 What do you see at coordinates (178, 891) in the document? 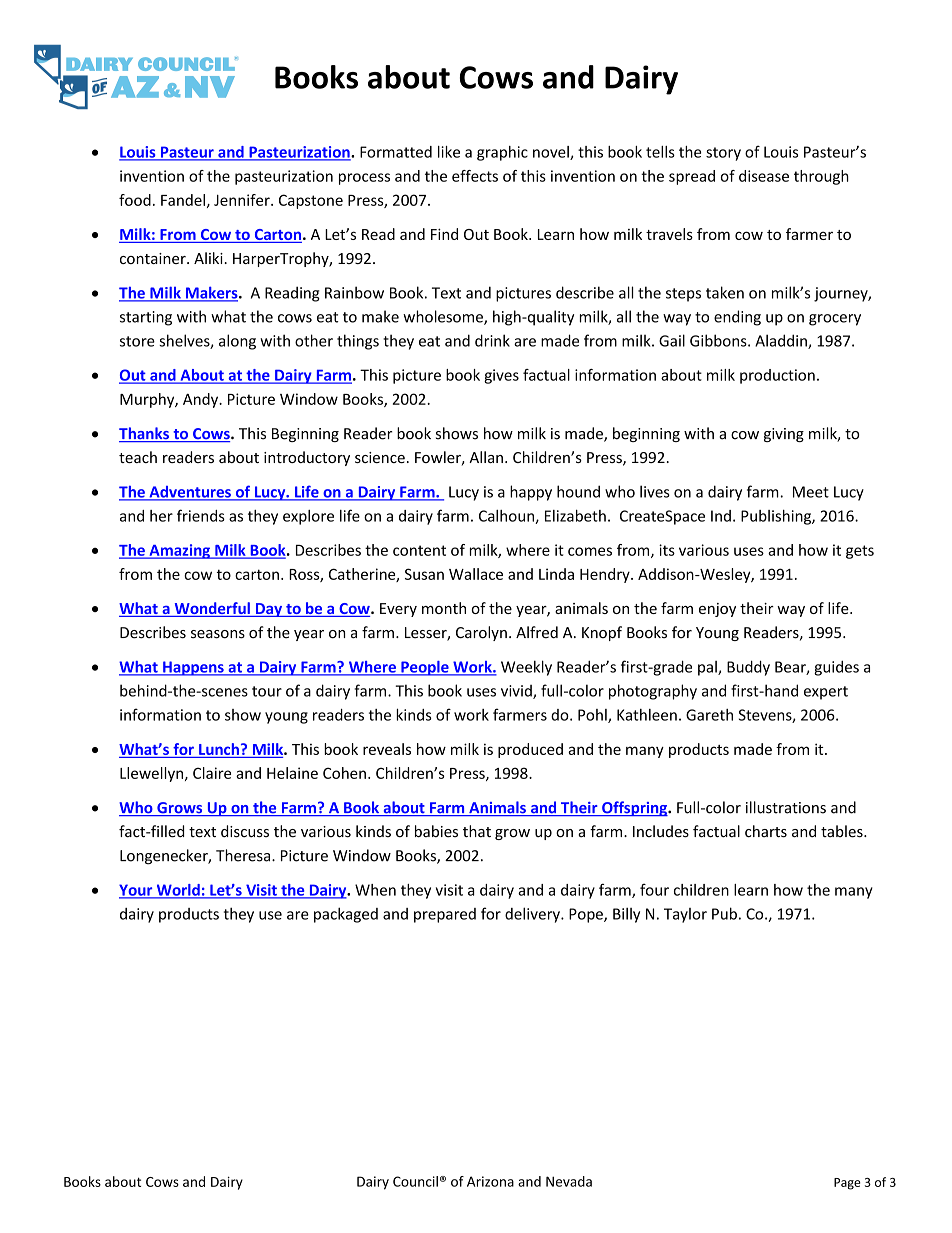
I see `World` at bounding box center [178, 891].
